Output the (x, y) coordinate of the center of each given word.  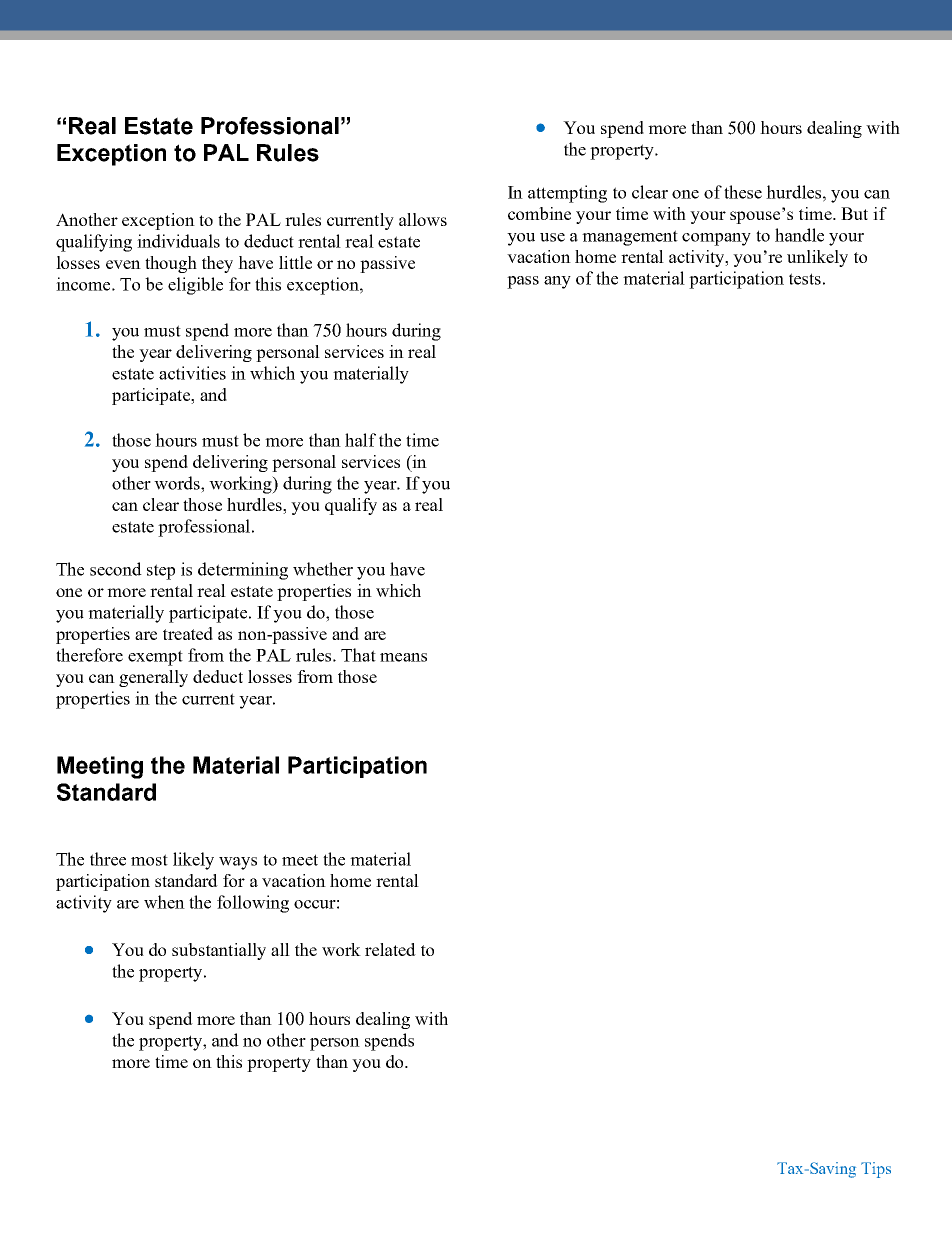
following (253, 904)
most (149, 860)
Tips (876, 1170)
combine (539, 213)
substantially (219, 951)
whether (323, 569)
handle (799, 235)
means (403, 657)
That (358, 655)
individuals (178, 241)
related (390, 949)
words (178, 483)
